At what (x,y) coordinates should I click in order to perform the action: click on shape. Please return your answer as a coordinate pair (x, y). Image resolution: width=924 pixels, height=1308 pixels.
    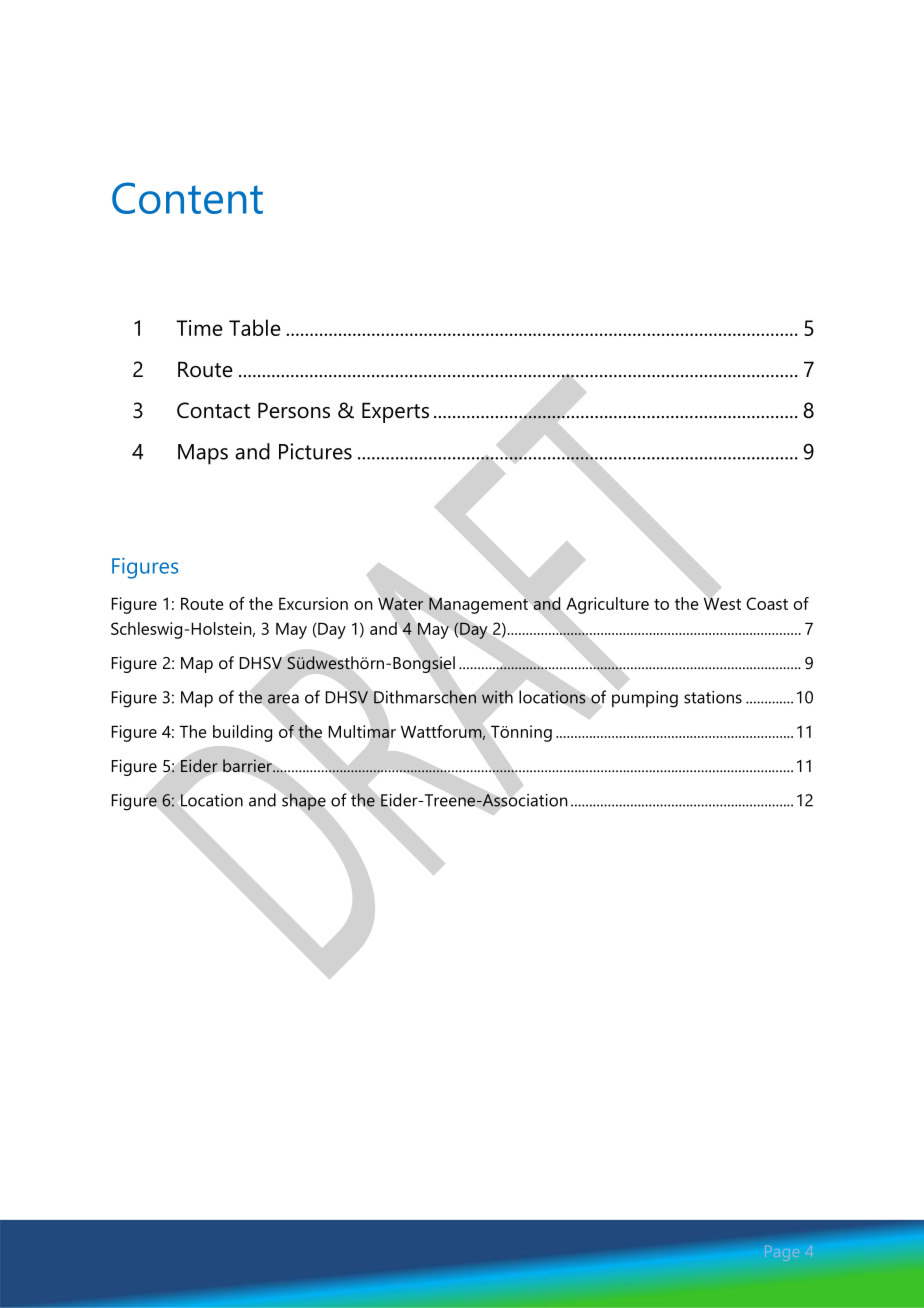
    Looking at the image, I should click on (304, 801).
